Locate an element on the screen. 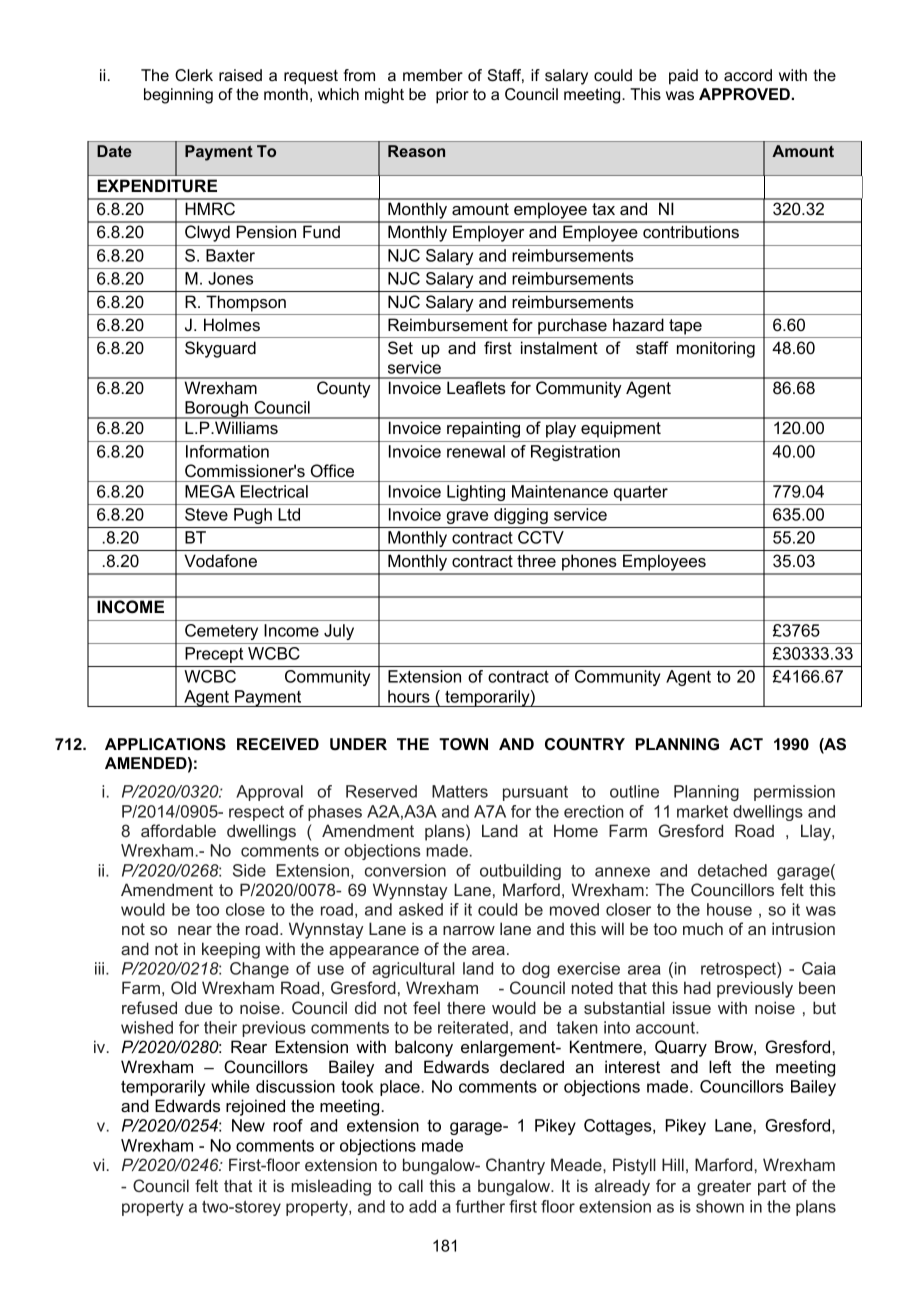 Image resolution: width=924 pixels, height=1308 pixels. Borough is located at coordinates (216, 410).
